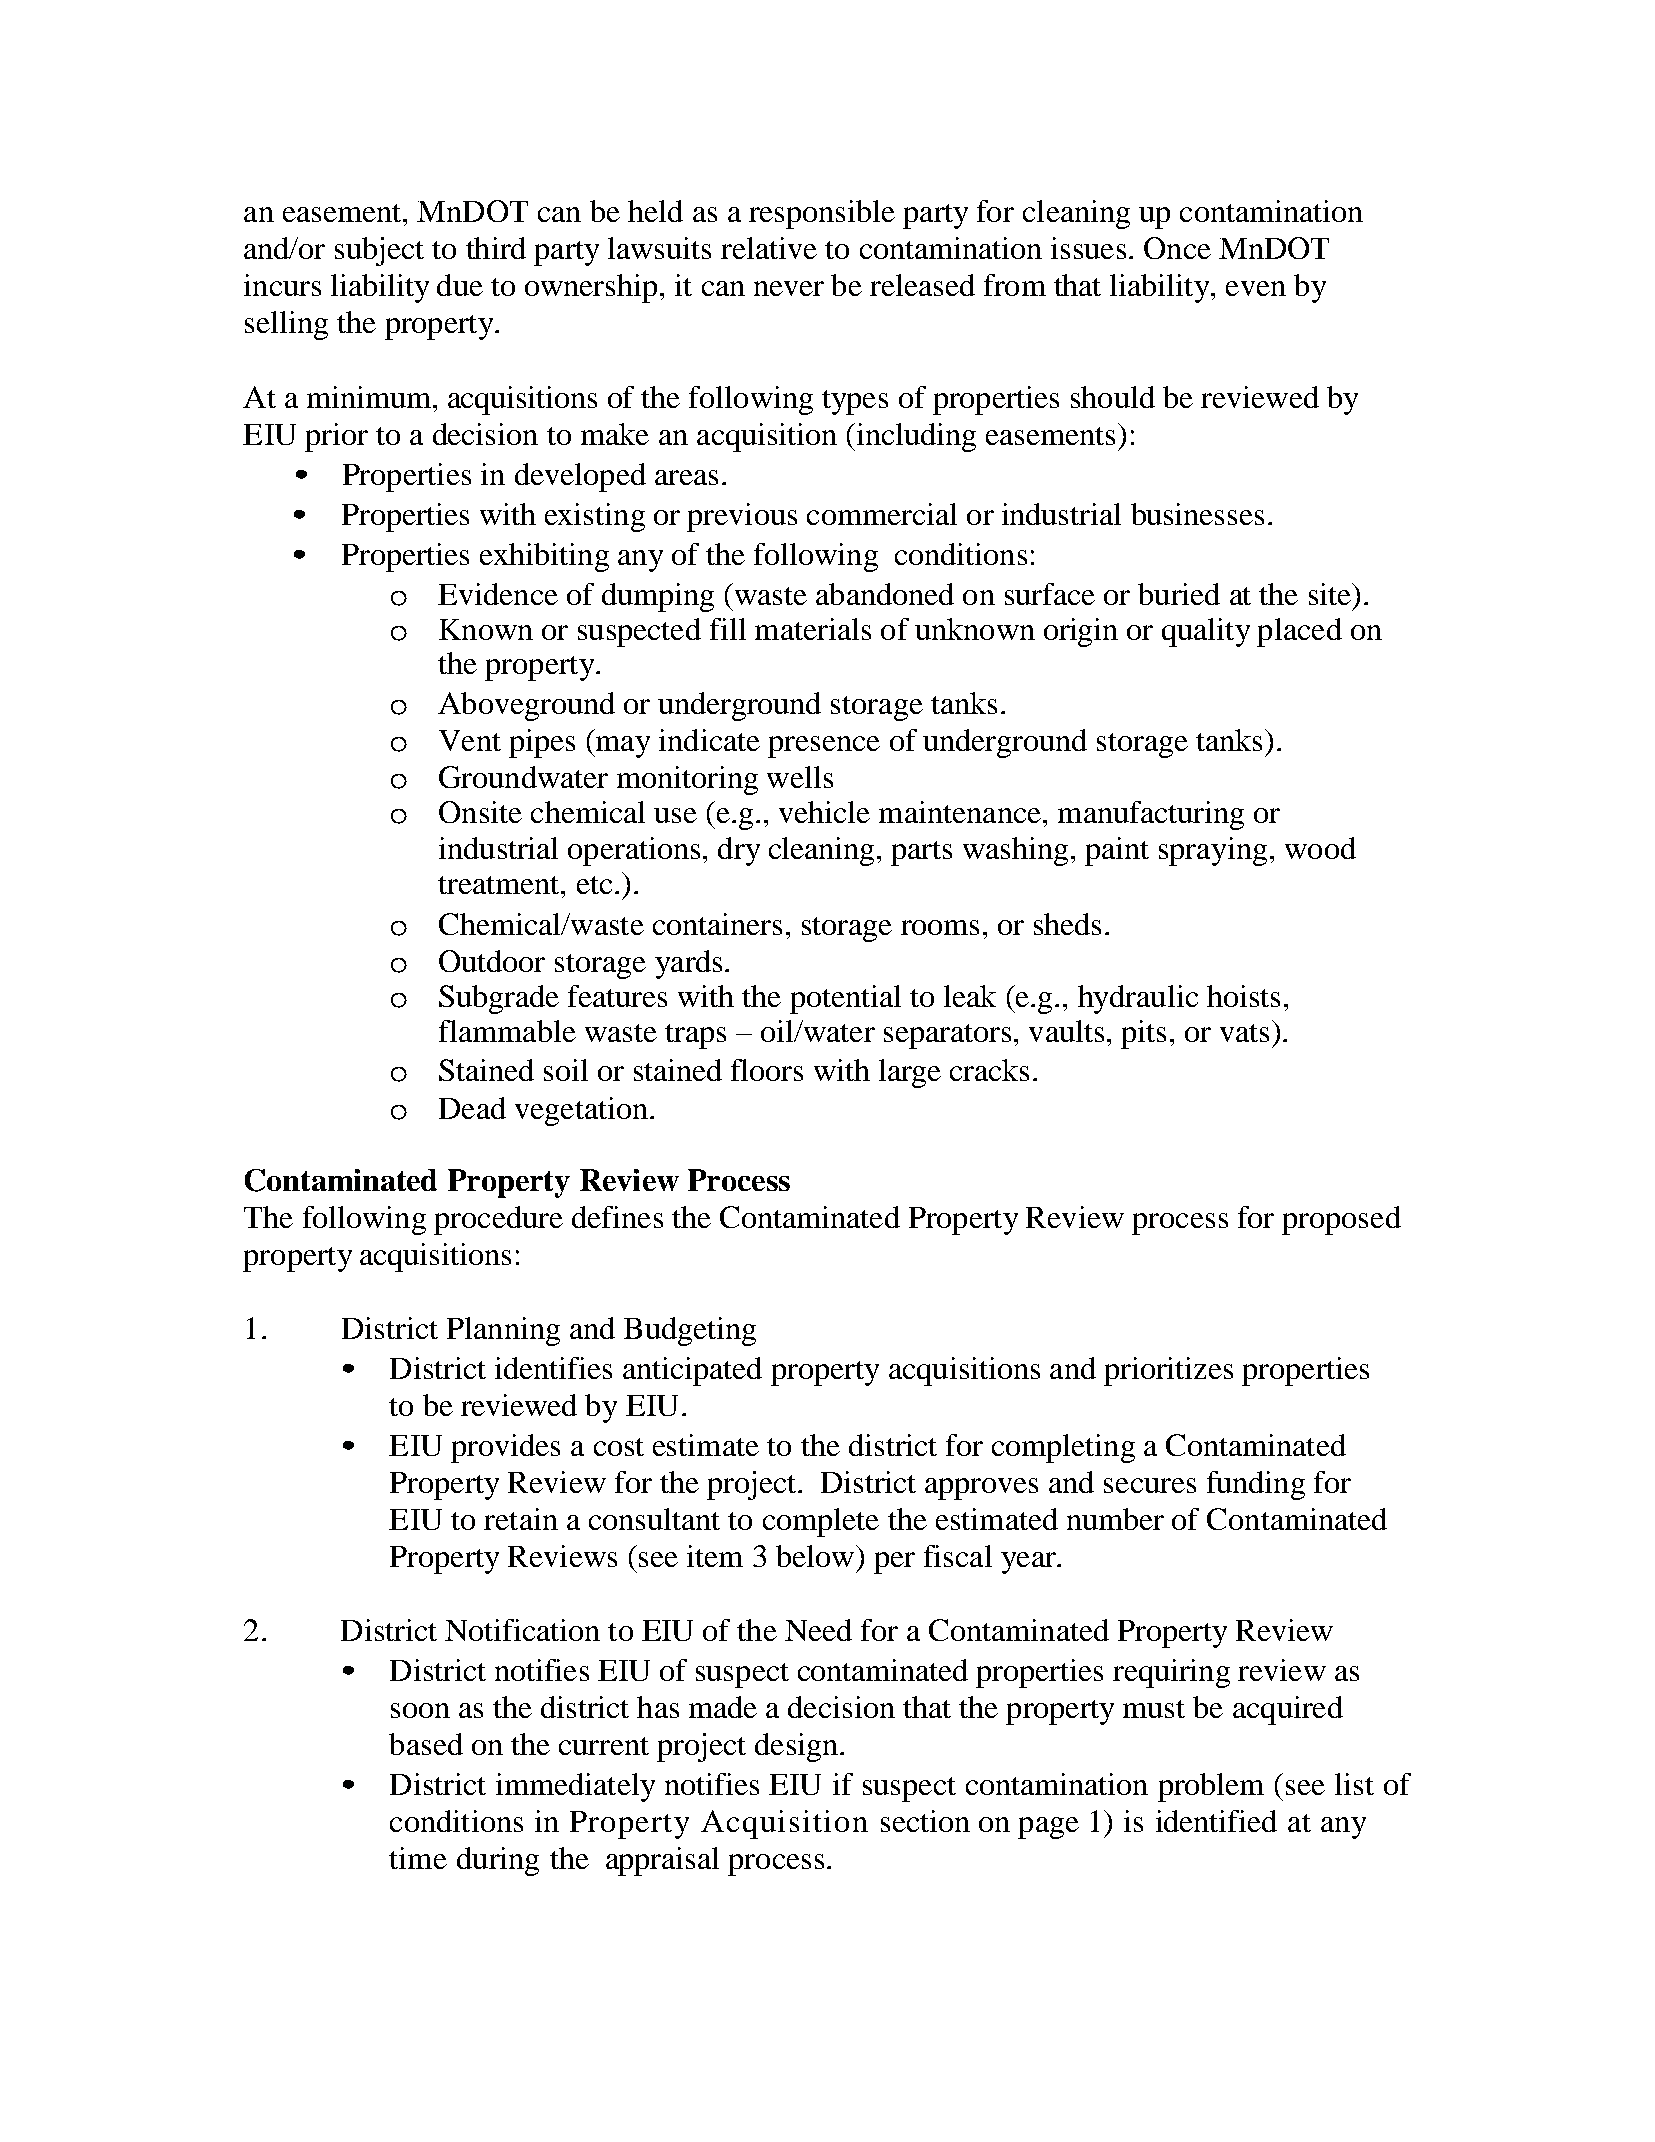  What do you see at coordinates (821, 1522) in the document?
I see `complete` at bounding box center [821, 1522].
